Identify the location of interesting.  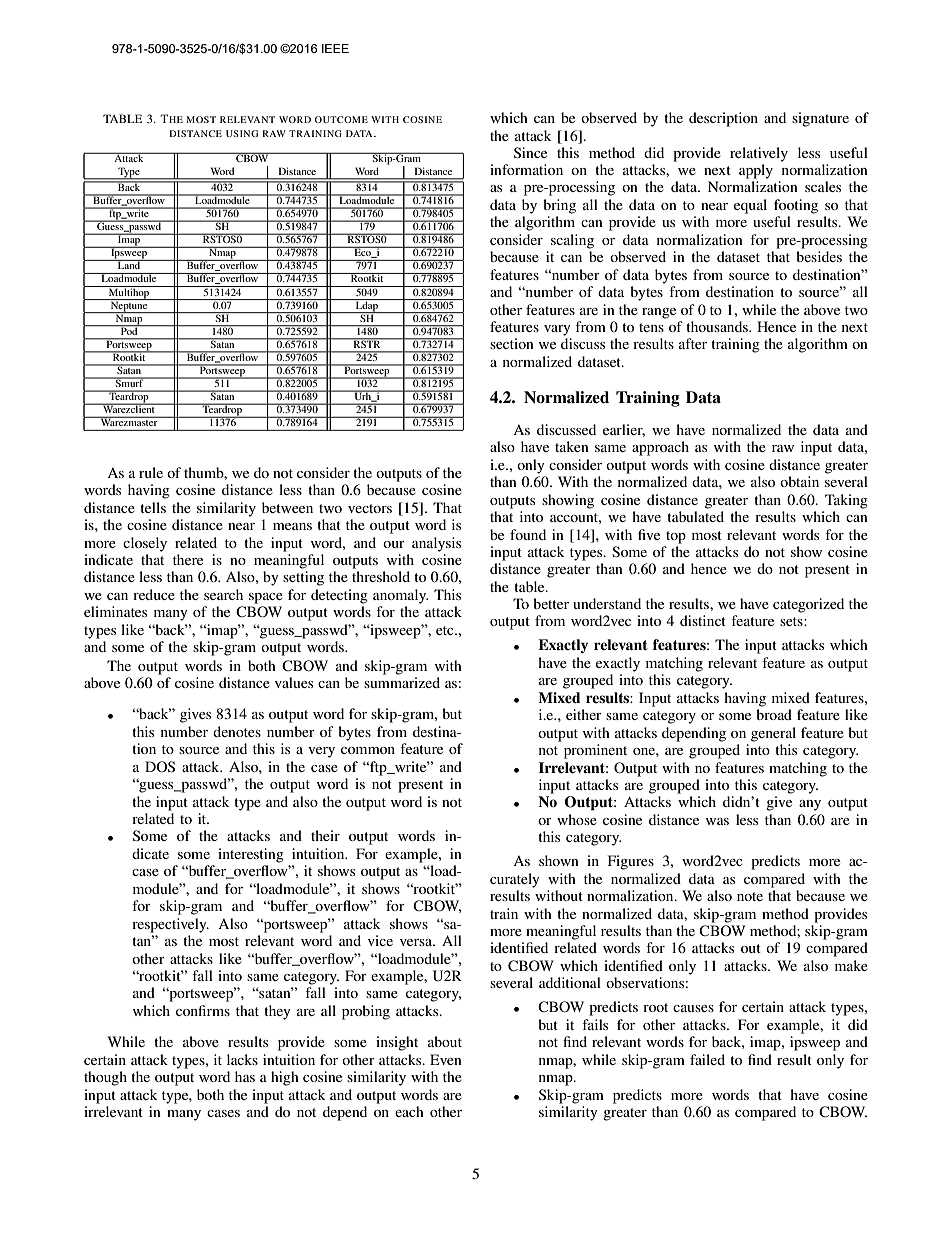
(251, 855).
